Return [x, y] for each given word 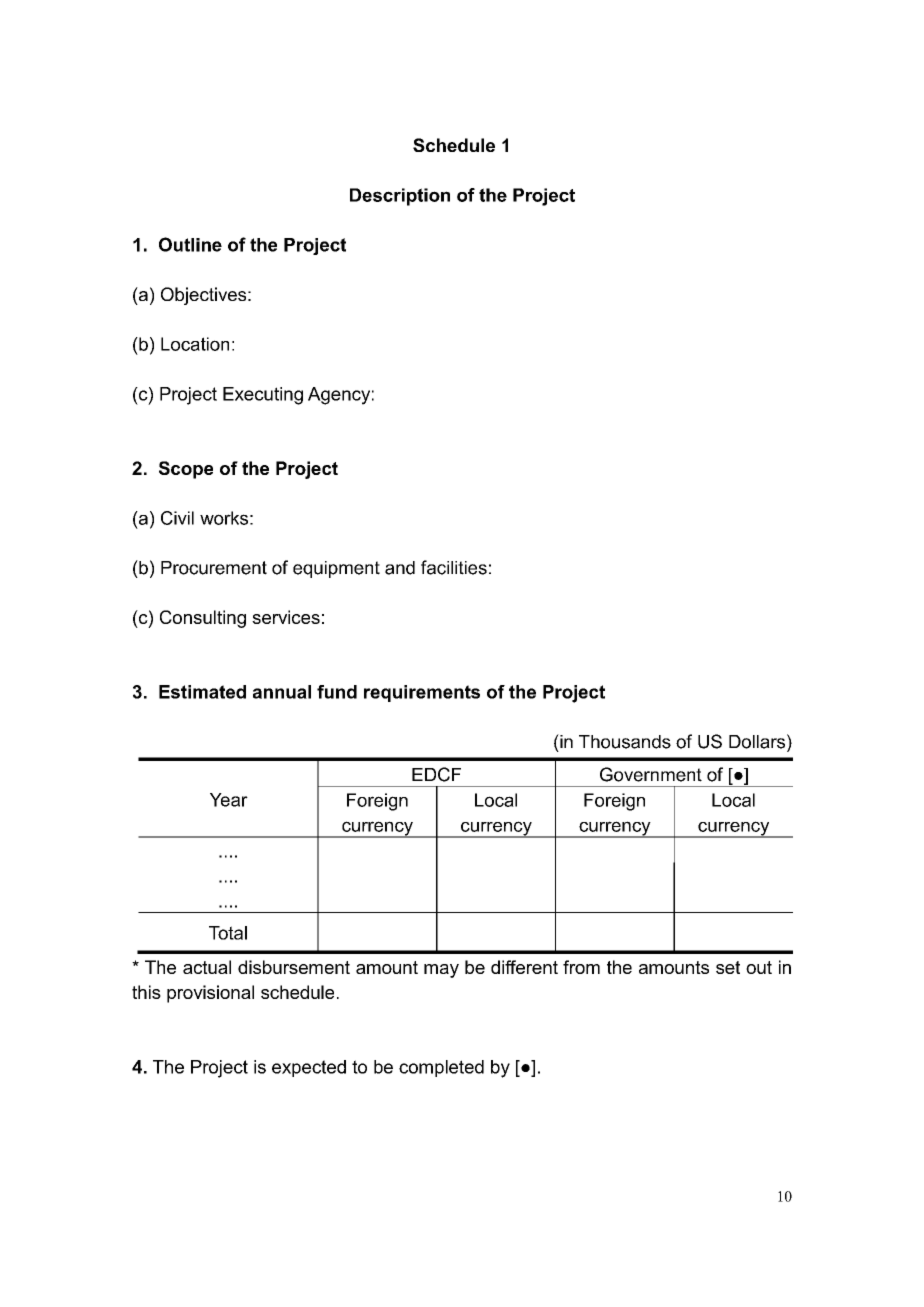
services [286, 617]
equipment [336, 569]
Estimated [202, 692]
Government [651, 774]
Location [195, 344]
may [441, 971]
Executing [263, 396]
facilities [454, 567]
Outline [190, 244]
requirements [422, 693]
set [728, 967]
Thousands [625, 742]
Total [228, 933]
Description [400, 197]
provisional [210, 994]
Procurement [214, 568]
